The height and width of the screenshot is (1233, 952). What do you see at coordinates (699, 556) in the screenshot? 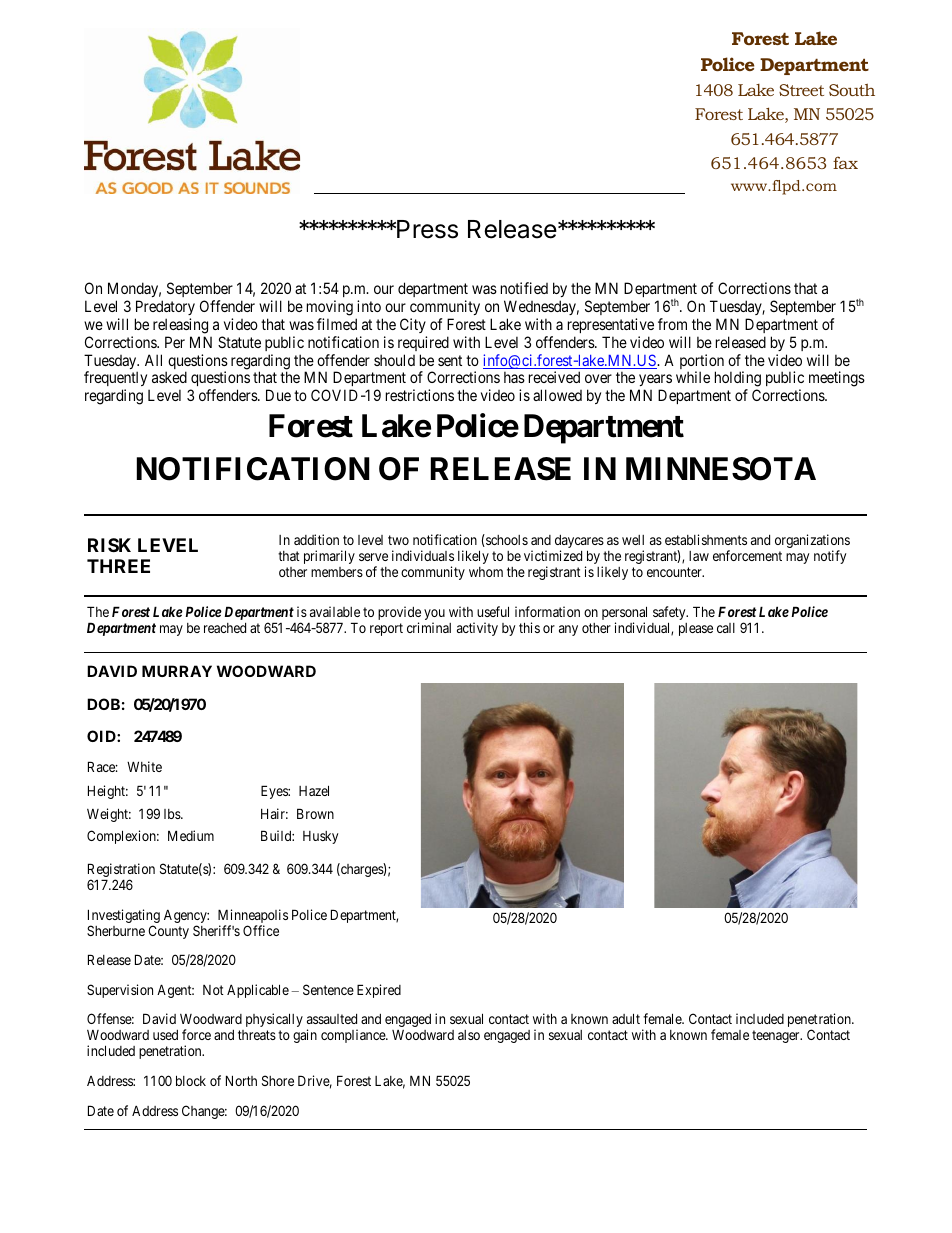
I see `law` at bounding box center [699, 556].
